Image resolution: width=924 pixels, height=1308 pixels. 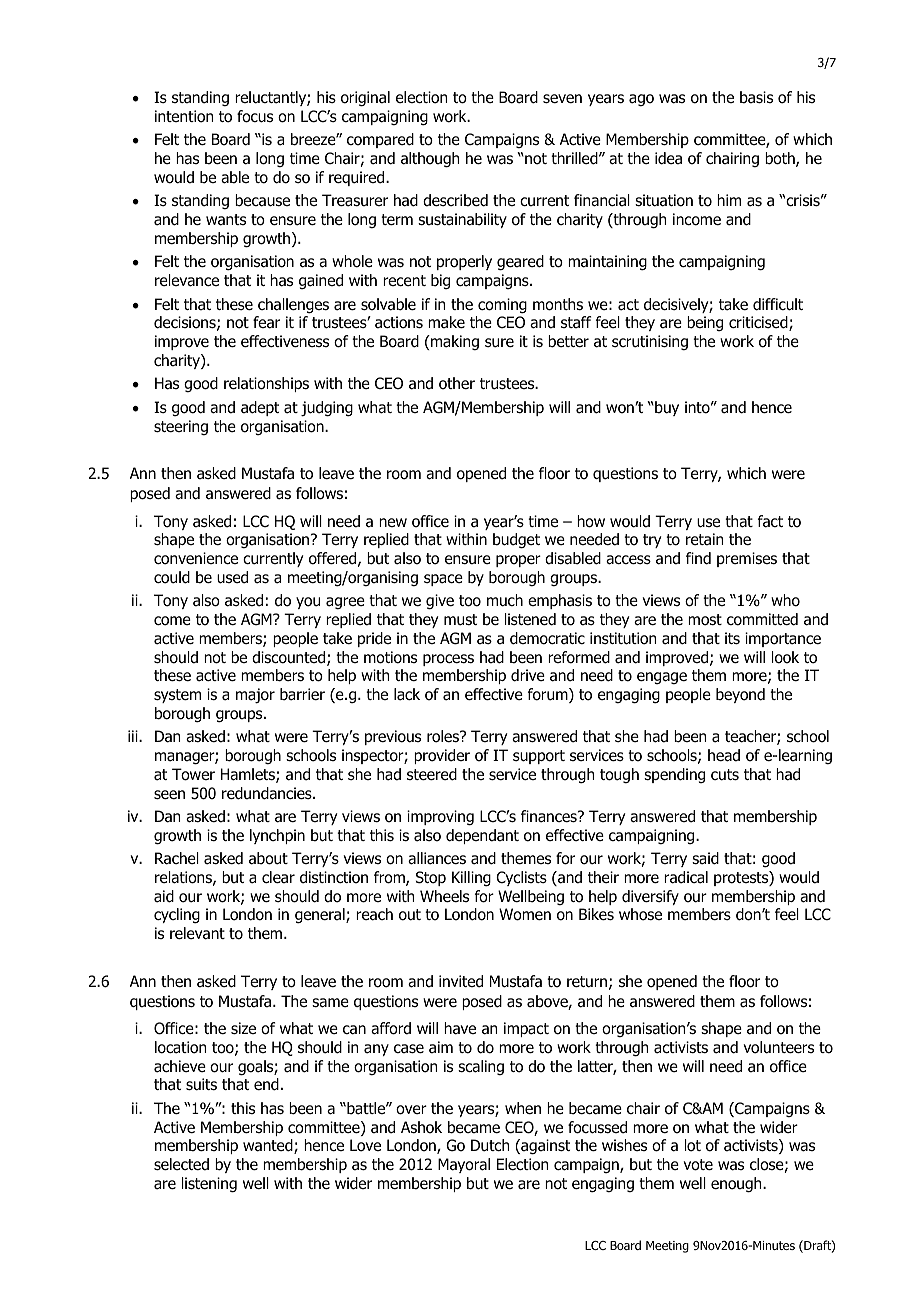 I want to click on buy, so click(x=666, y=408).
